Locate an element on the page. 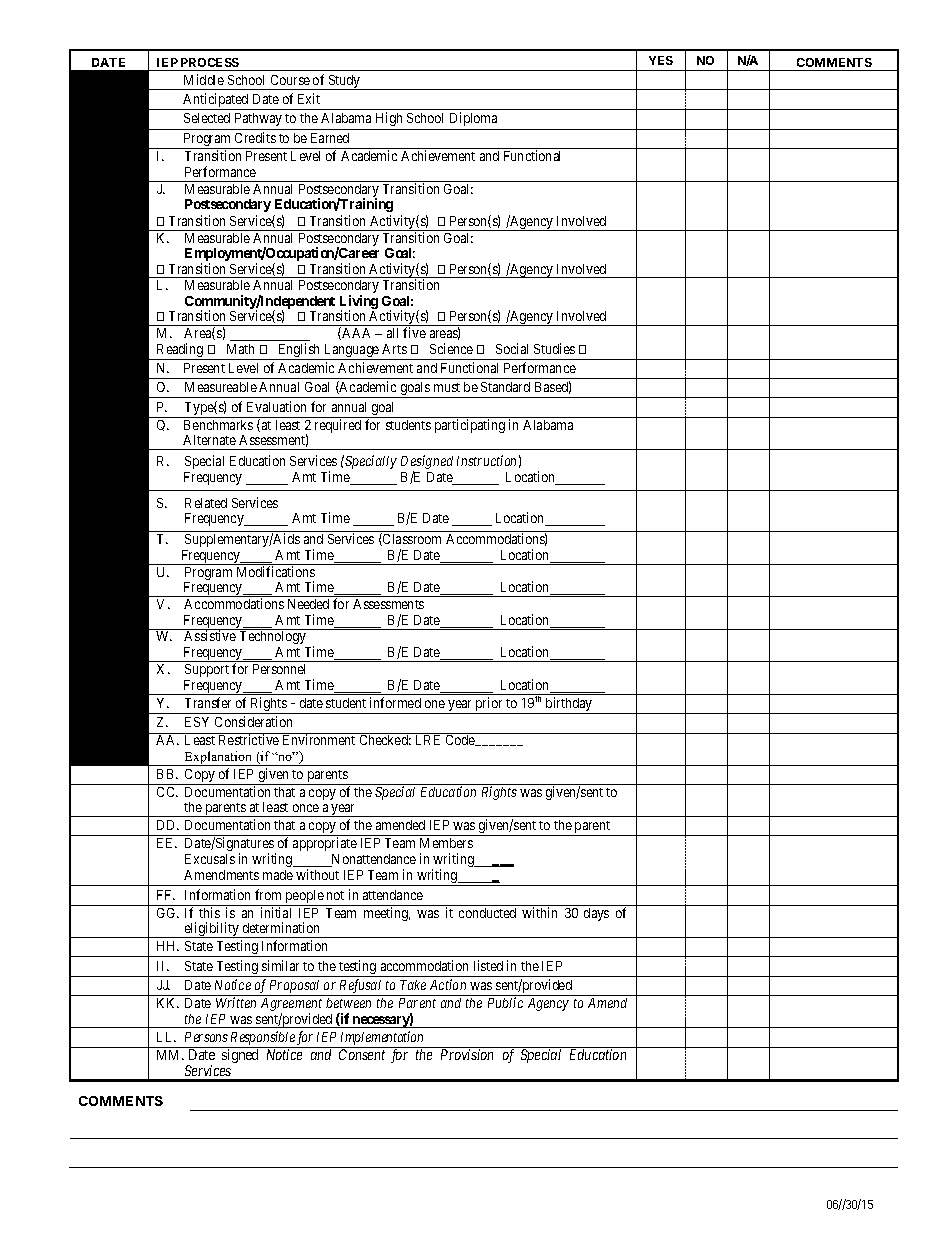 The width and height of the document is (952, 1233). Math is located at coordinates (240, 349).
